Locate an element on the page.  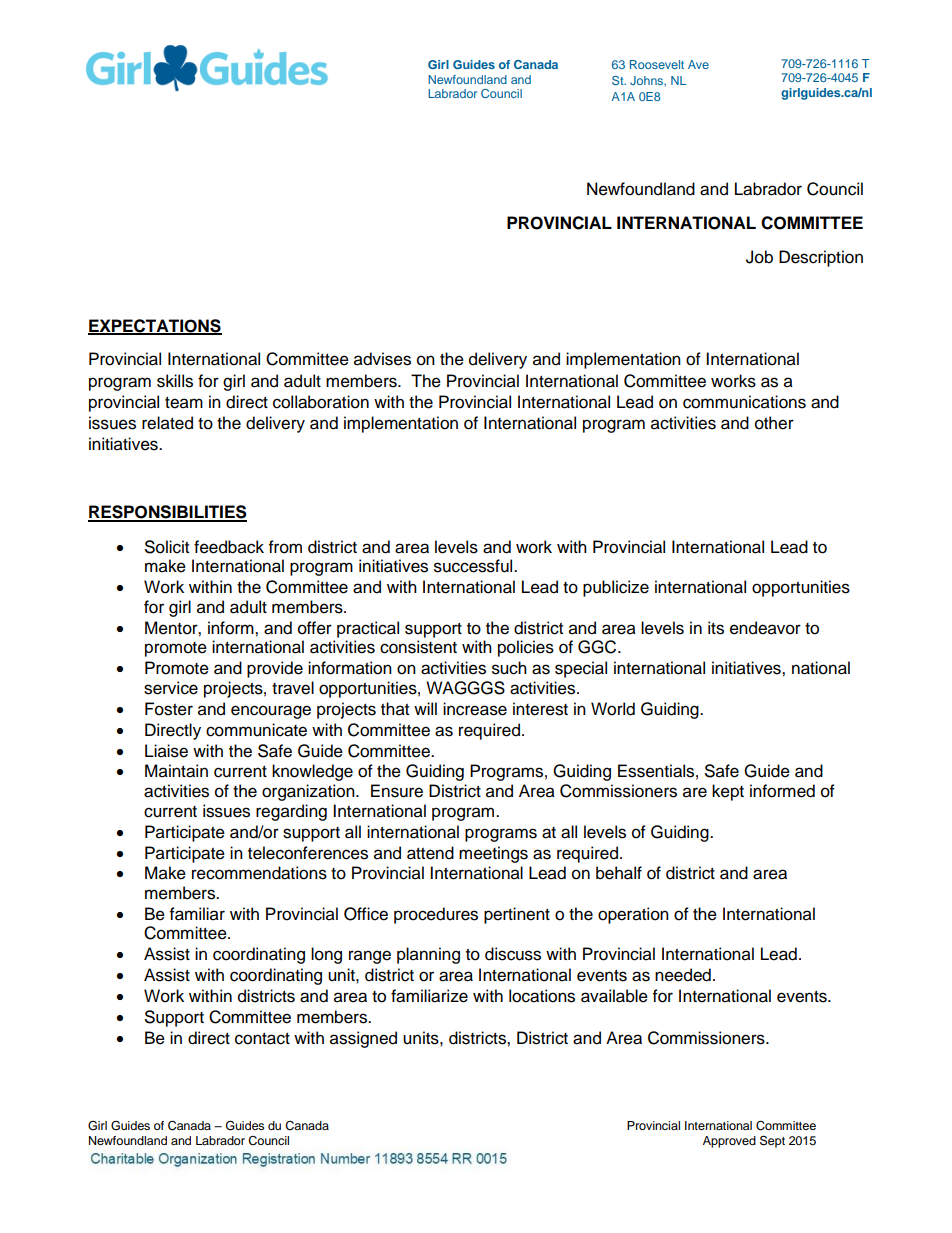
EXPECTATIONS is located at coordinates (155, 326).
